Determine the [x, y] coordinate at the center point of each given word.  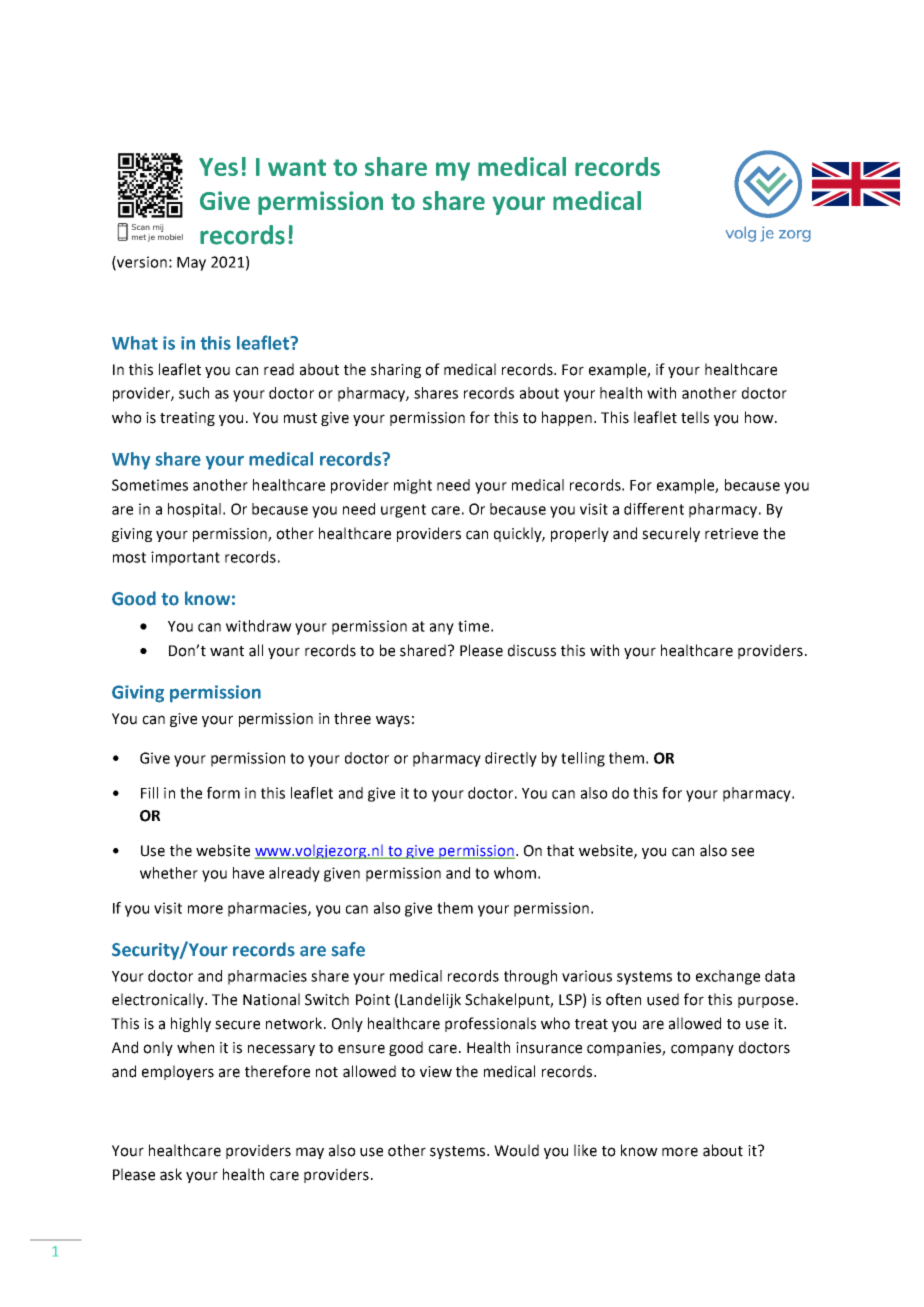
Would [516, 1150]
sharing [396, 370]
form [223, 793]
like [585, 1150]
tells [695, 417]
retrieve [731, 534]
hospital [194, 510]
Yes [218, 167]
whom [515, 873]
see [742, 852]
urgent [403, 511]
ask [171, 1174]
